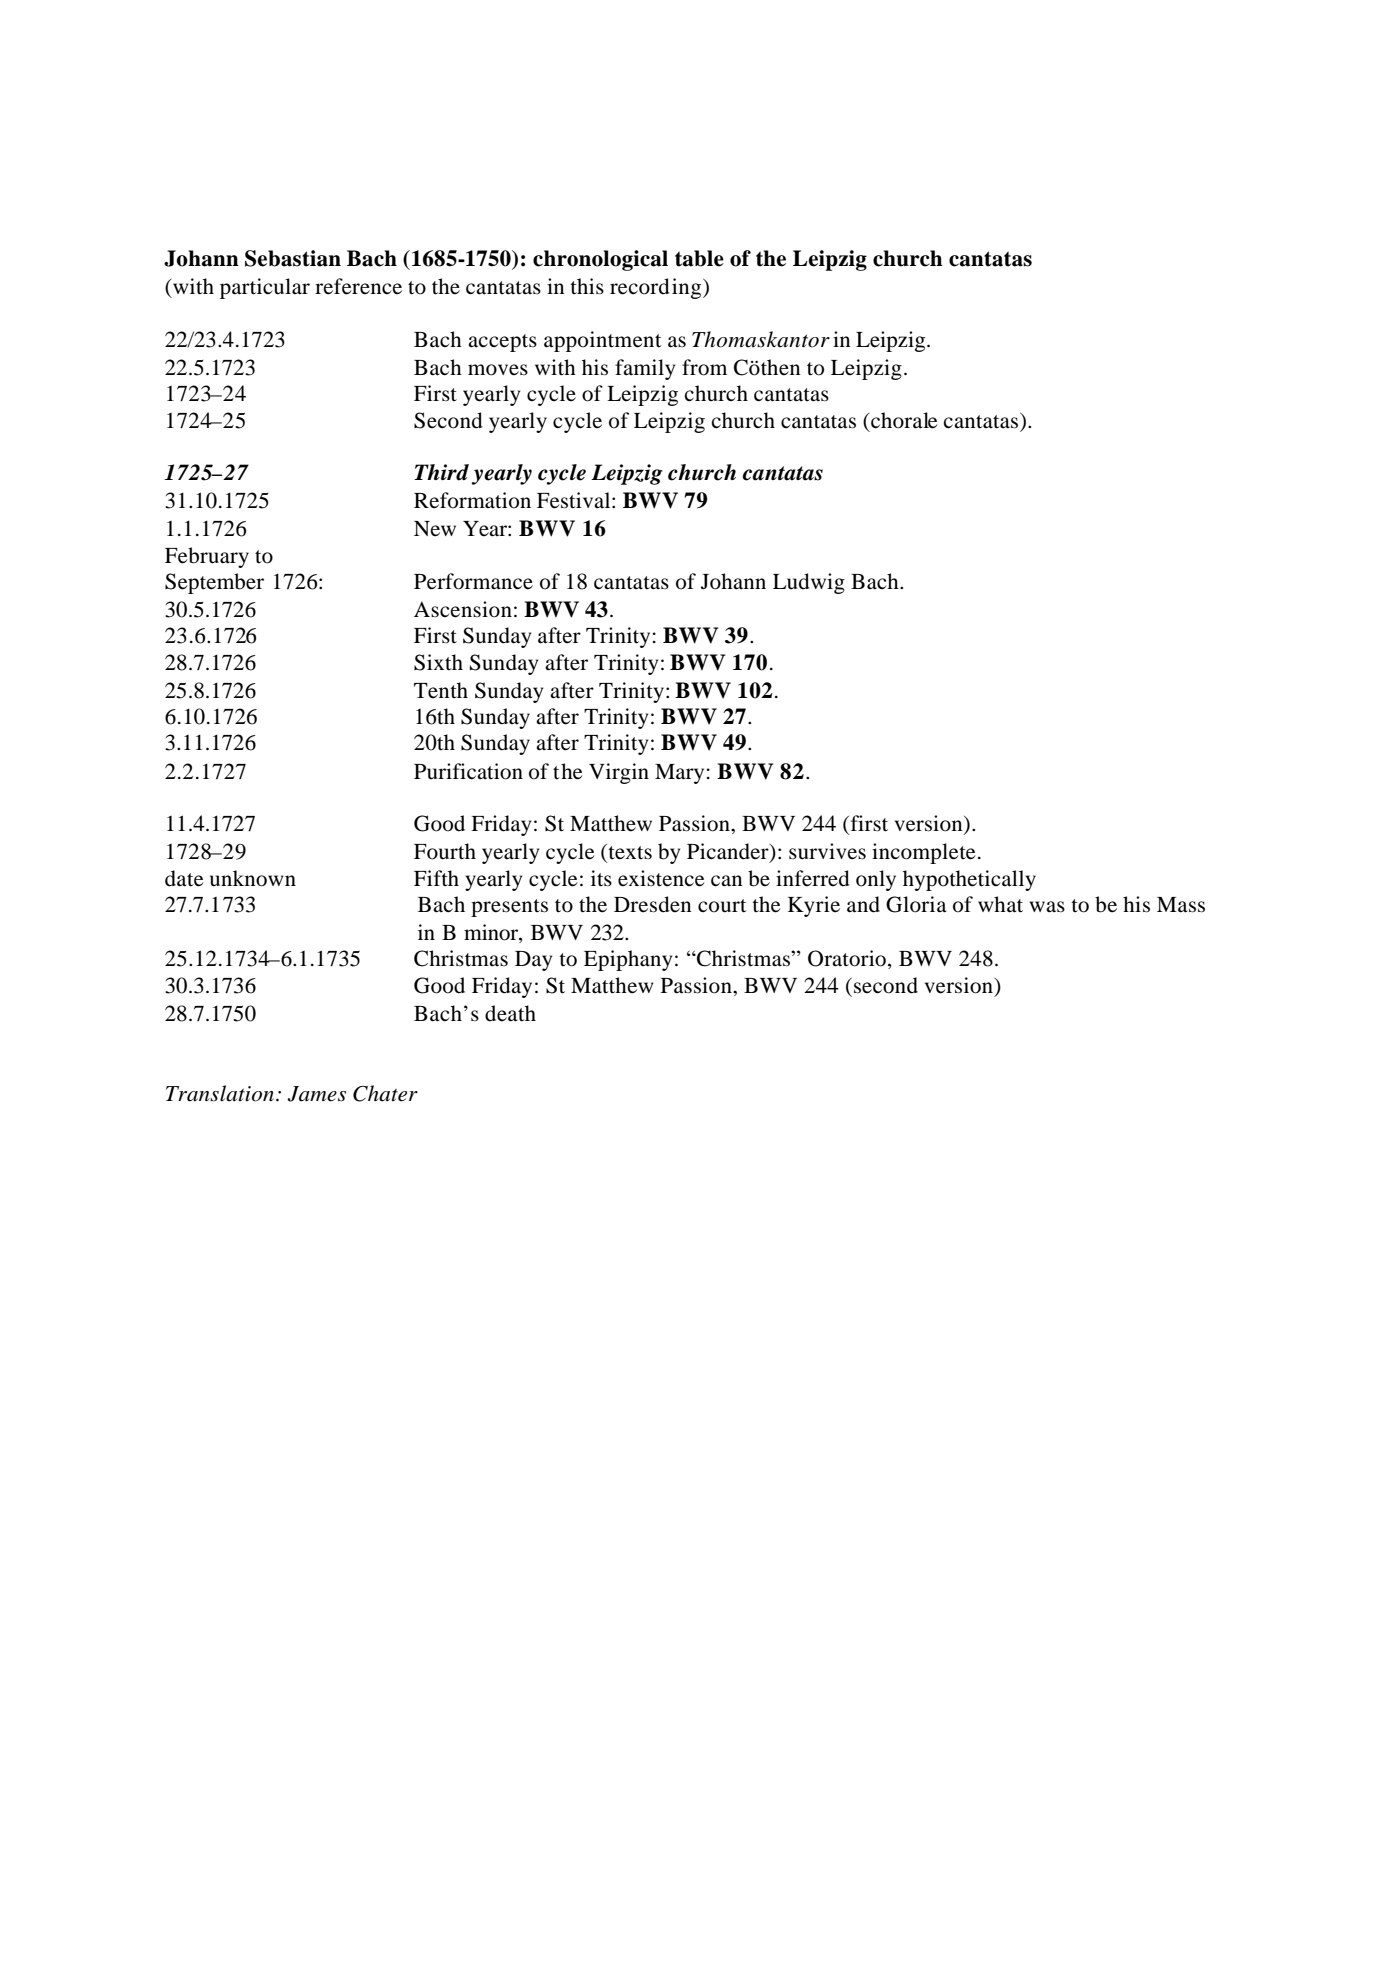  Describe the element at coordinates (253, 878) in the document. I see `unknown` at that location.
